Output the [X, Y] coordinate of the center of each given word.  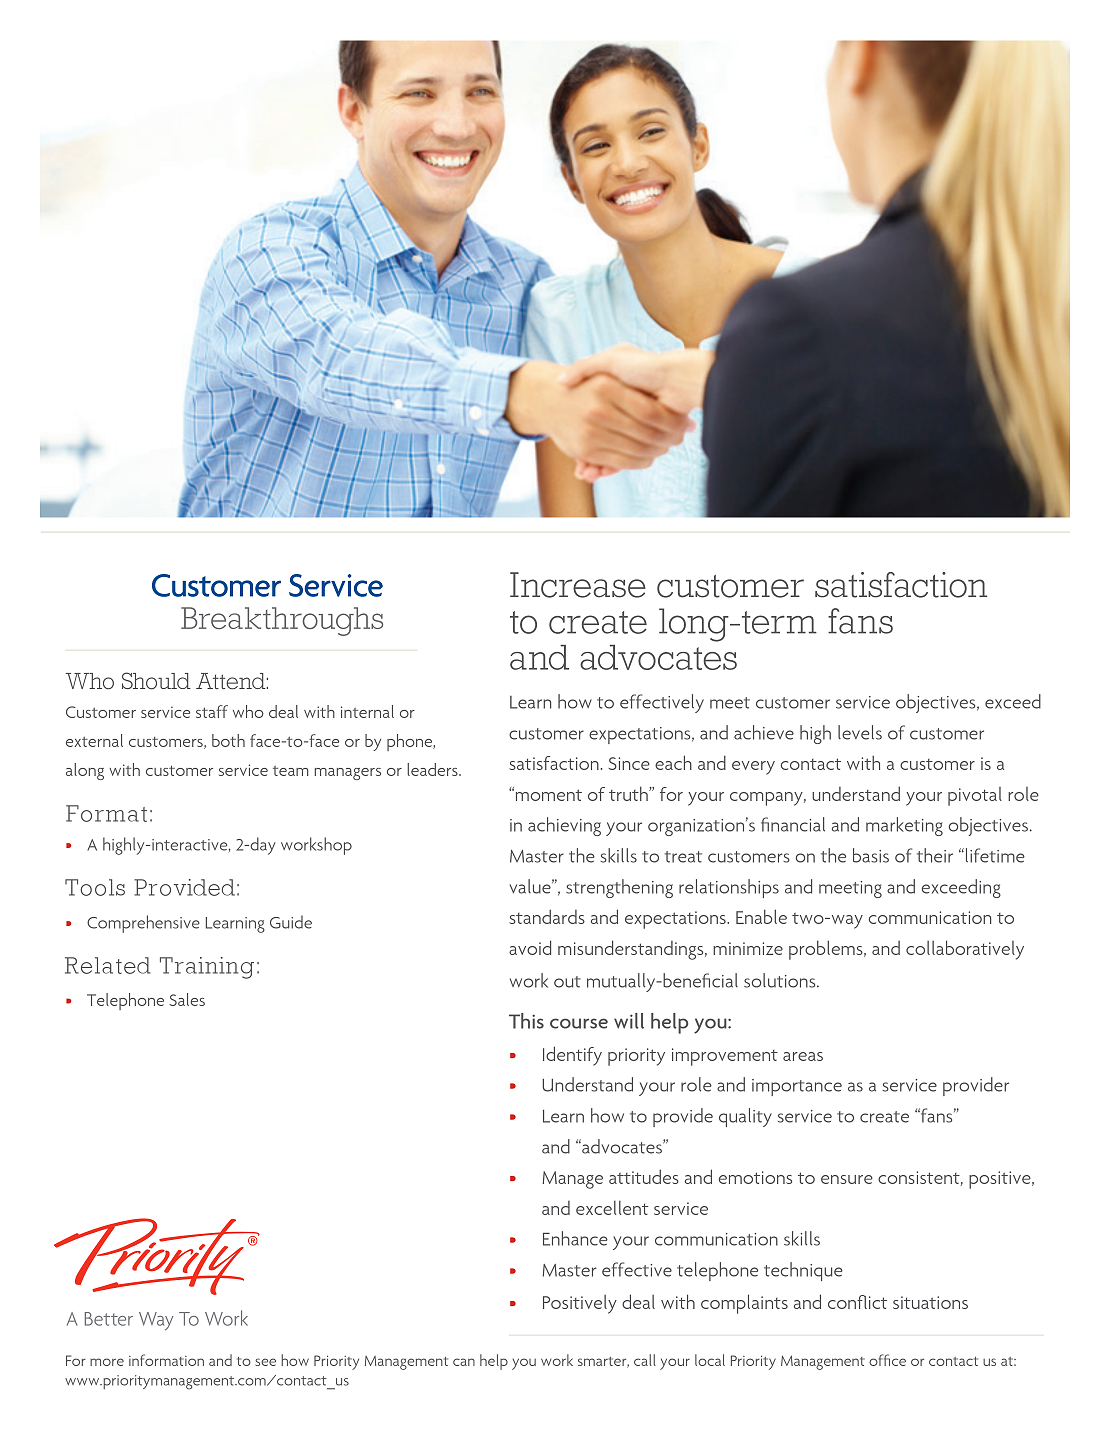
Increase [578, 585]
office [887, 1360]
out [567, 982]
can [464, 1362]
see [265, 1362]
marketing [904, 826]
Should [156, 681]
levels [860, 732]
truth [629, 793]
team [291, 771]
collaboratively [965, 950]
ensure [847, 1179]
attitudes [644, 1176]
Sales [187, 999]
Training [207, 968]
